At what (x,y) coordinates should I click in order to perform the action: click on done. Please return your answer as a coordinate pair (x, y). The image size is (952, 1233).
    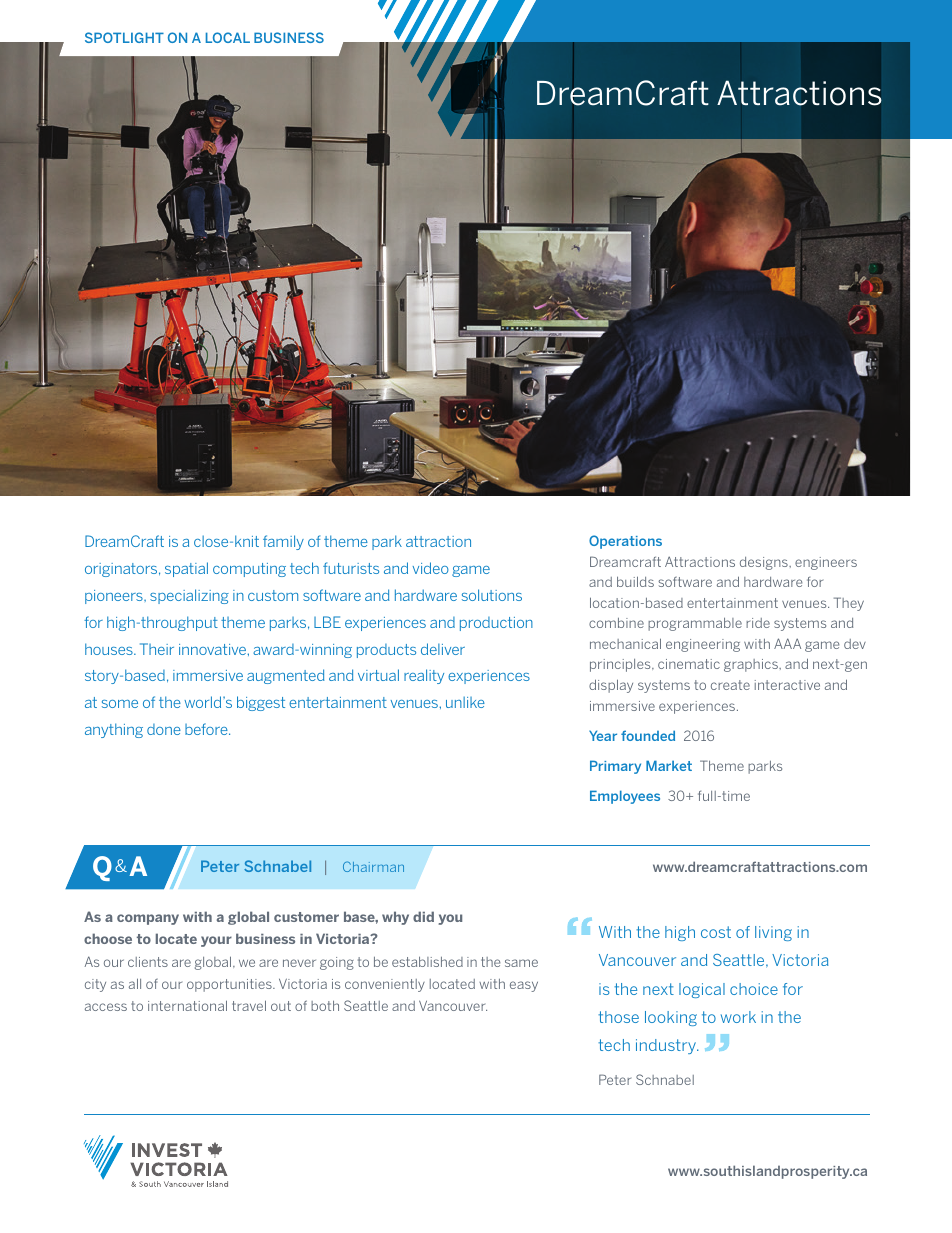
    Looking at the image, I should click on (164, 729).
